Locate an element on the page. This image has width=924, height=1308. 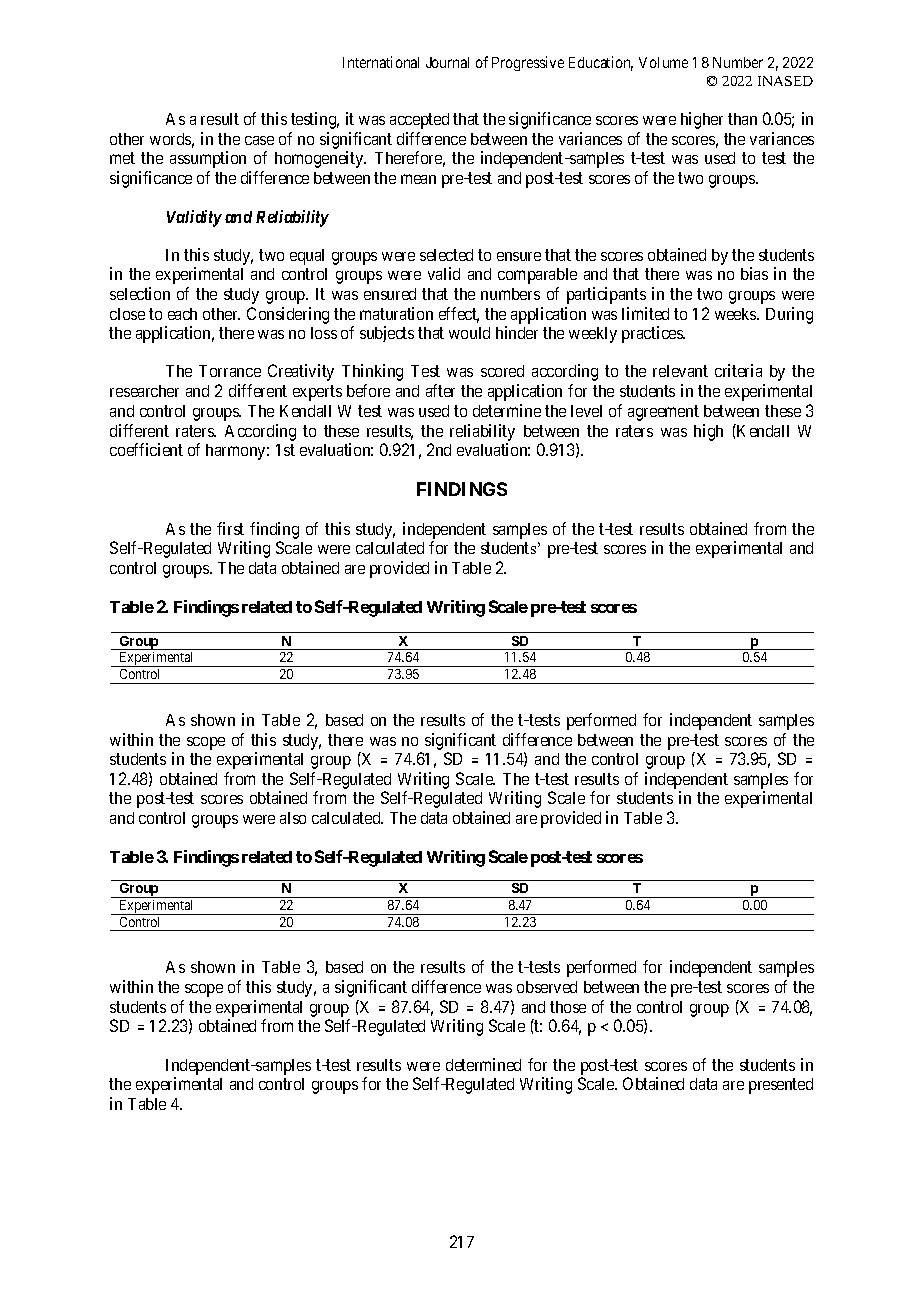
case is located at coordinates (259, 140).
